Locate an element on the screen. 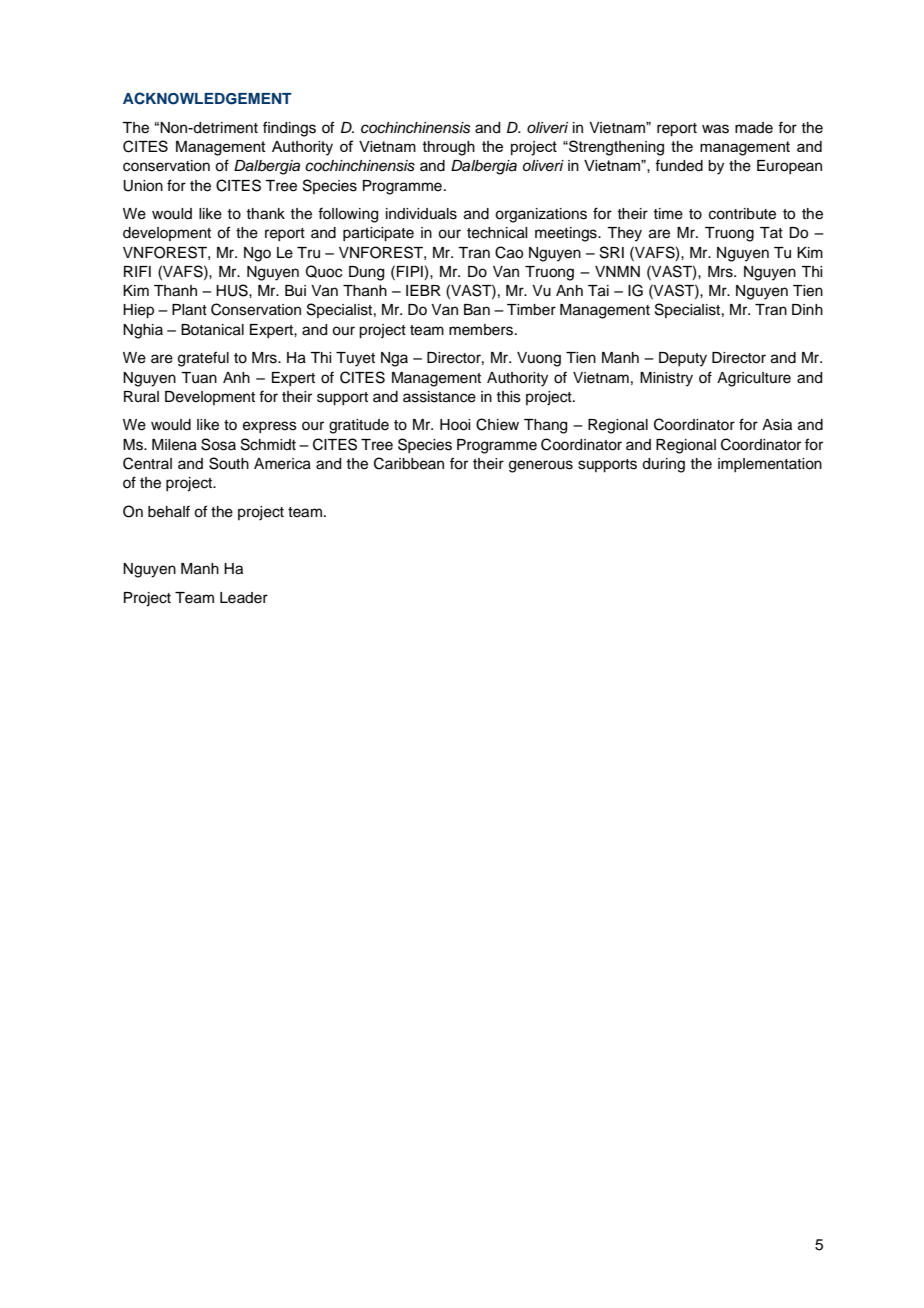 The width and height of the screenshot is (924, 1308). ACKNOWLEDGEMENT is located at coordinates (207, 98).
